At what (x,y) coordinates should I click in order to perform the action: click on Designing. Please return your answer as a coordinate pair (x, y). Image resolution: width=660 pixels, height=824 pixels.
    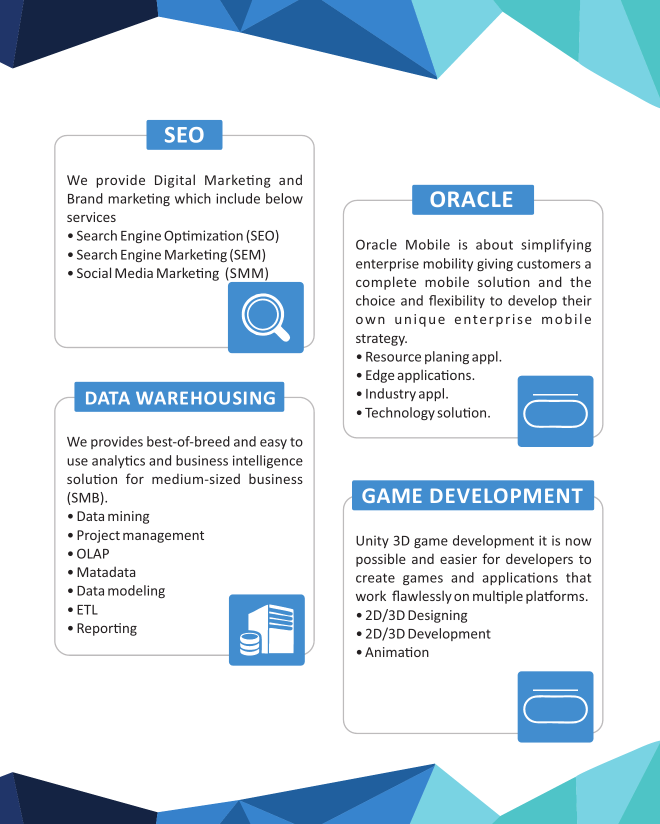
    Looking at the image, I should click on (437, 616).
